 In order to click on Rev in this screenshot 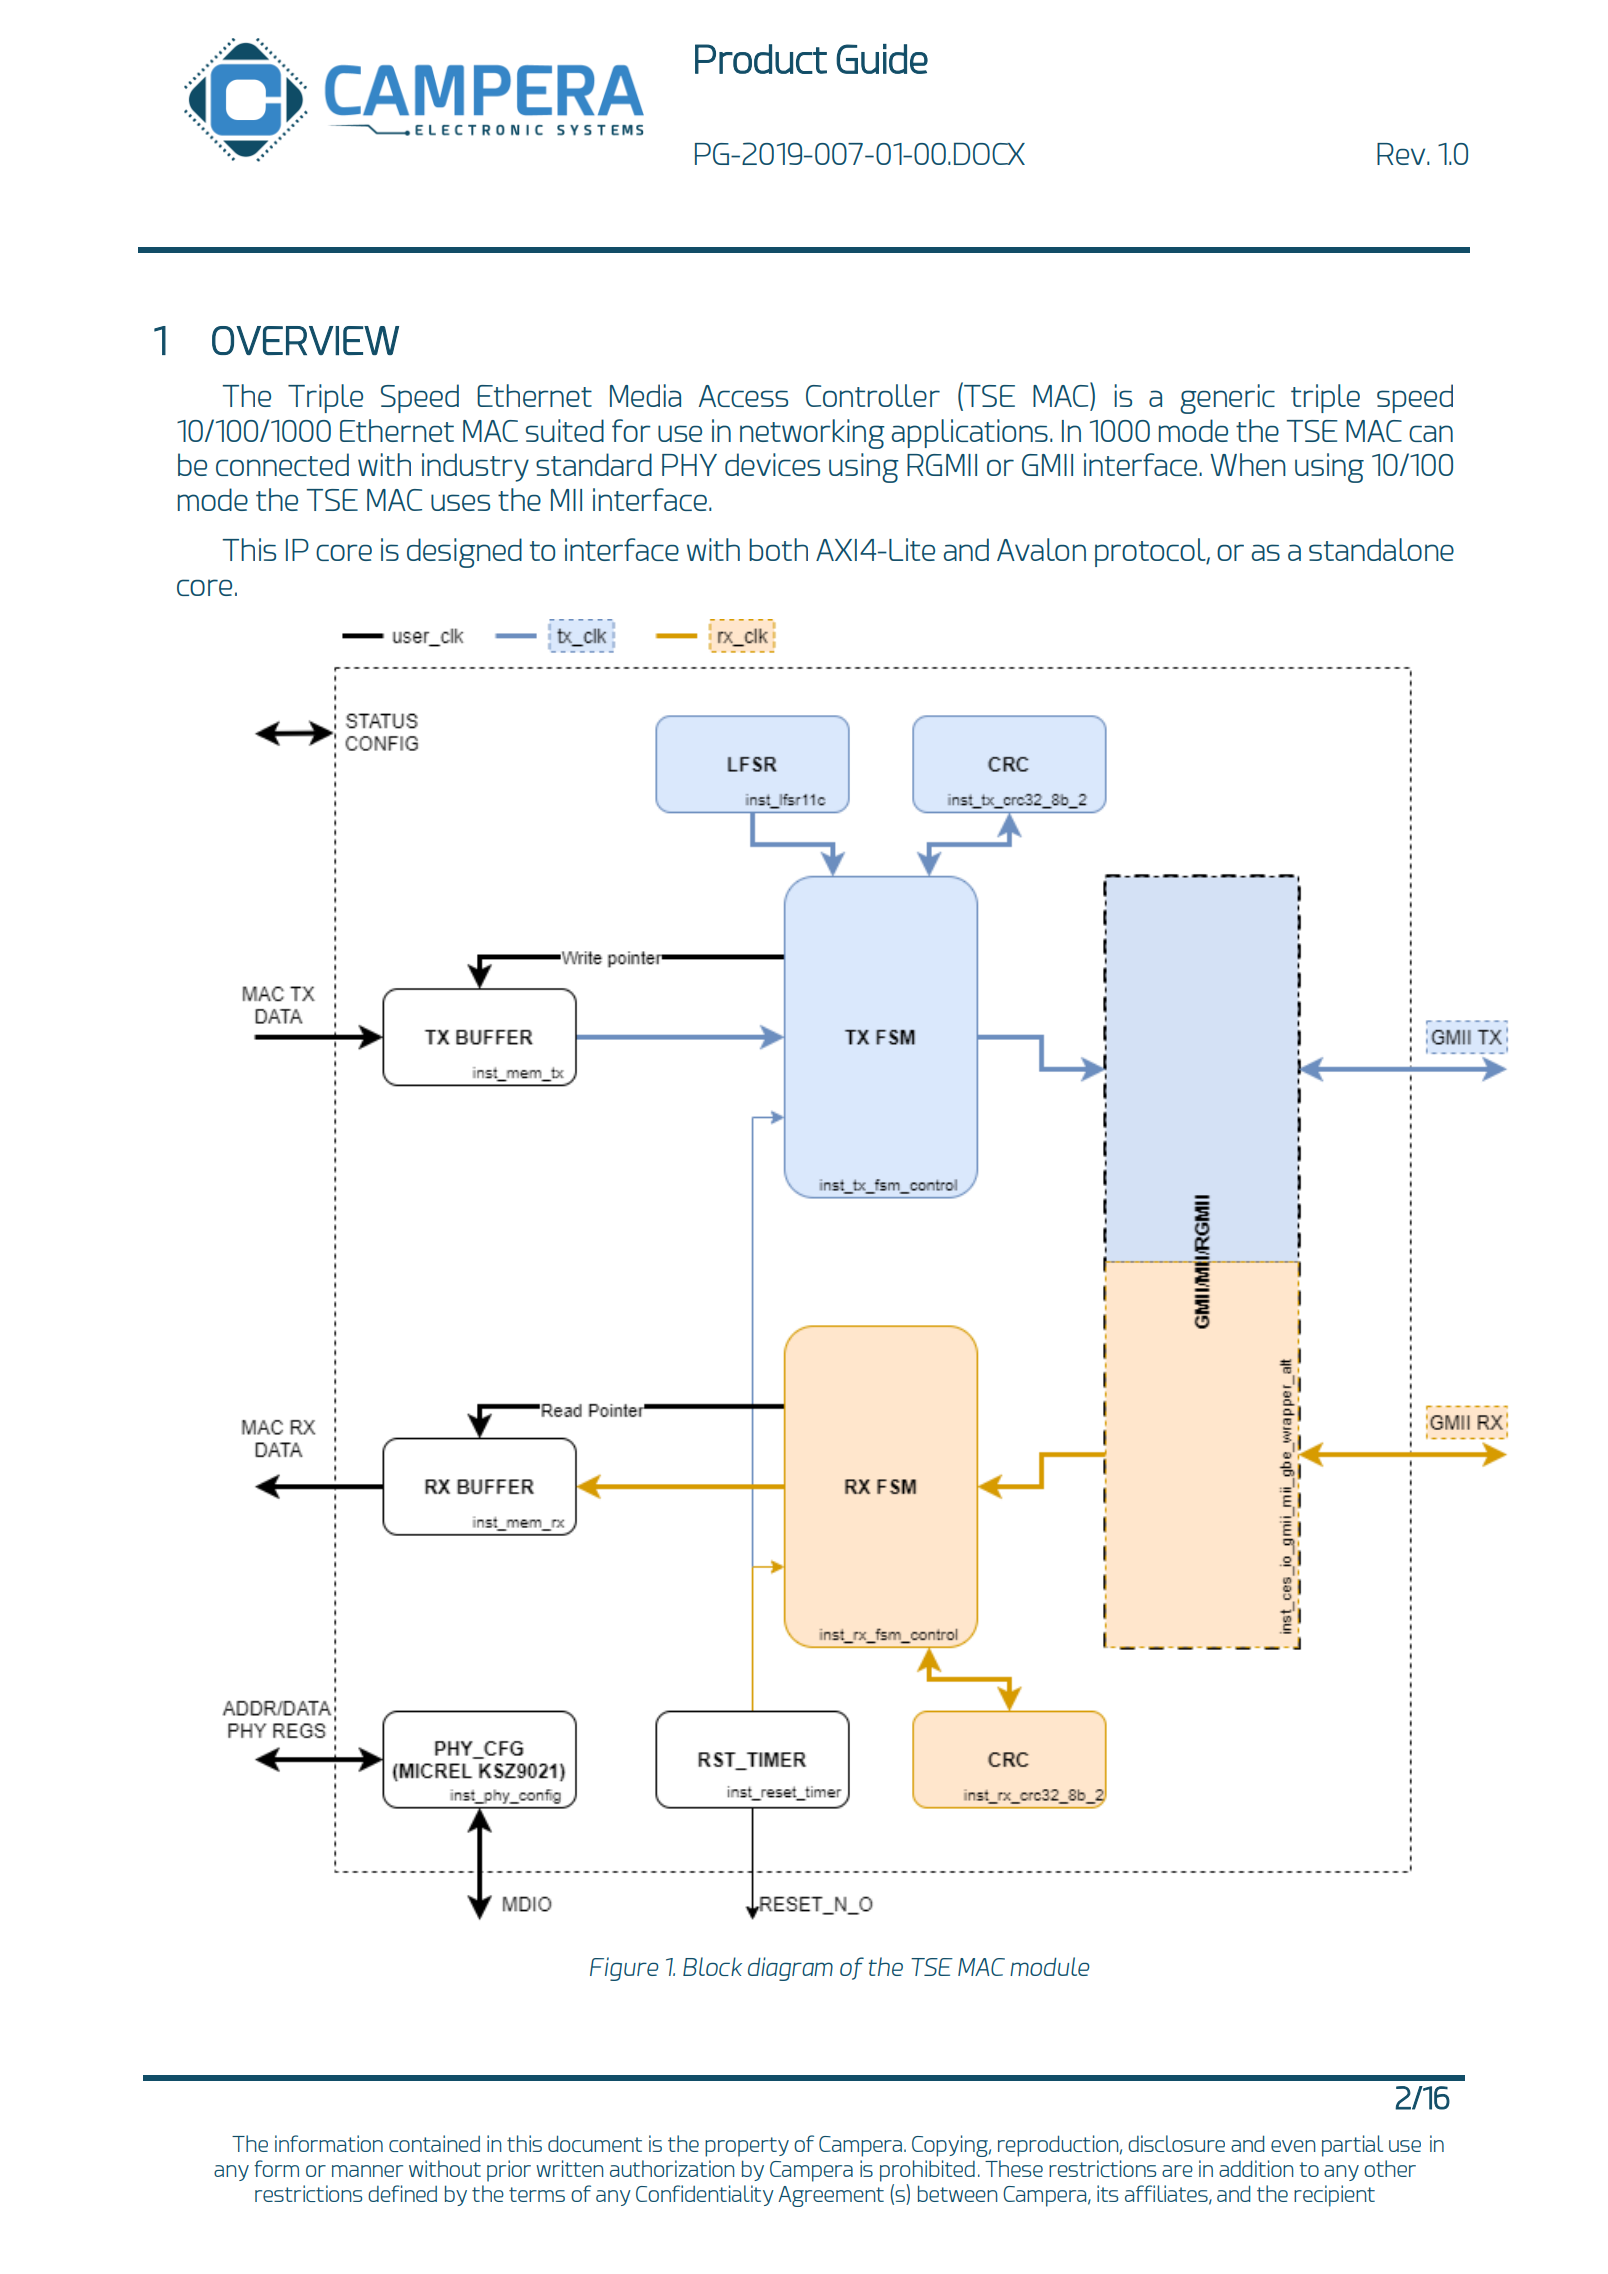, I will do `click(1402, 154)`.
